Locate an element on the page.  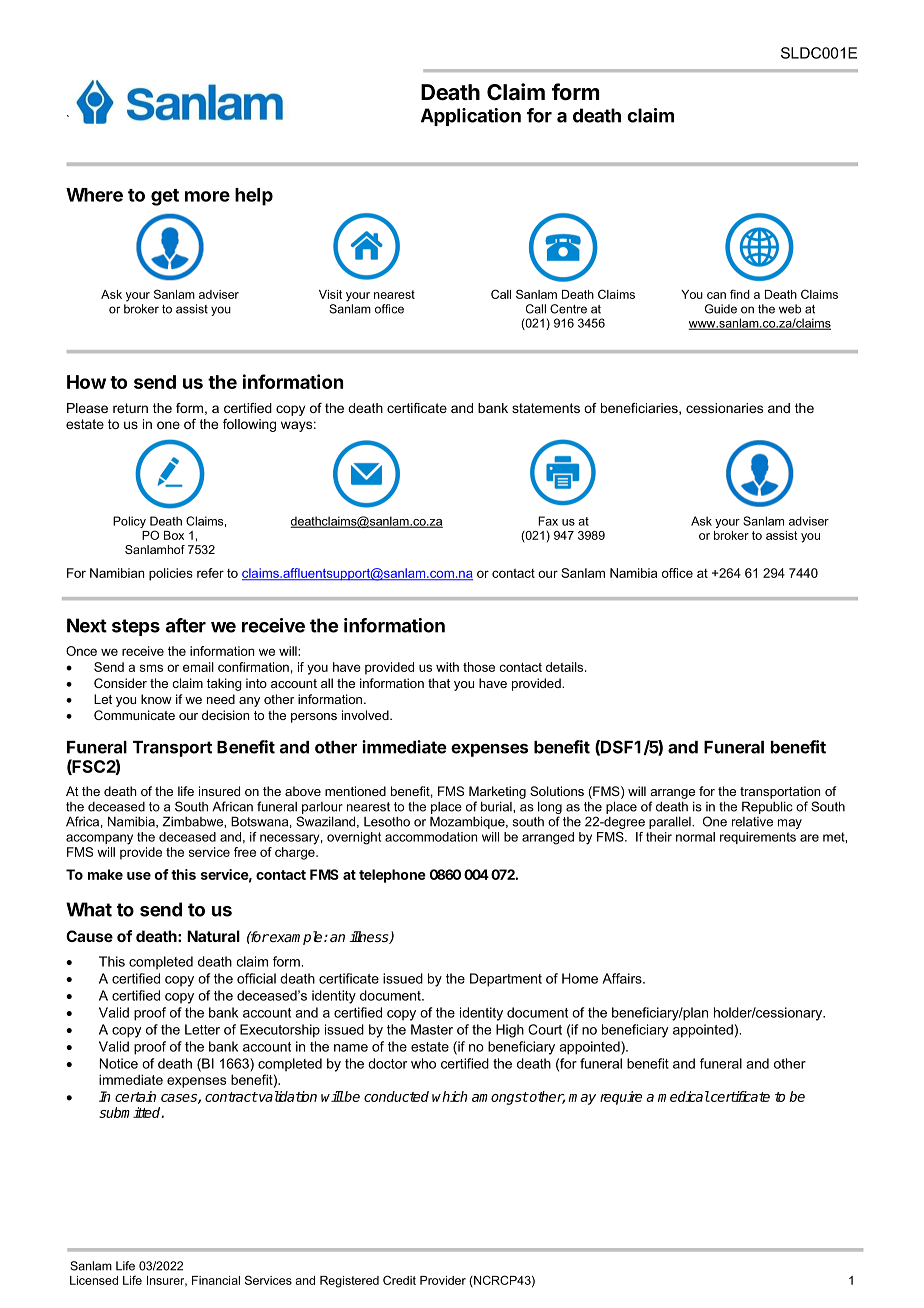
return is located at coordinates (130, 408).
